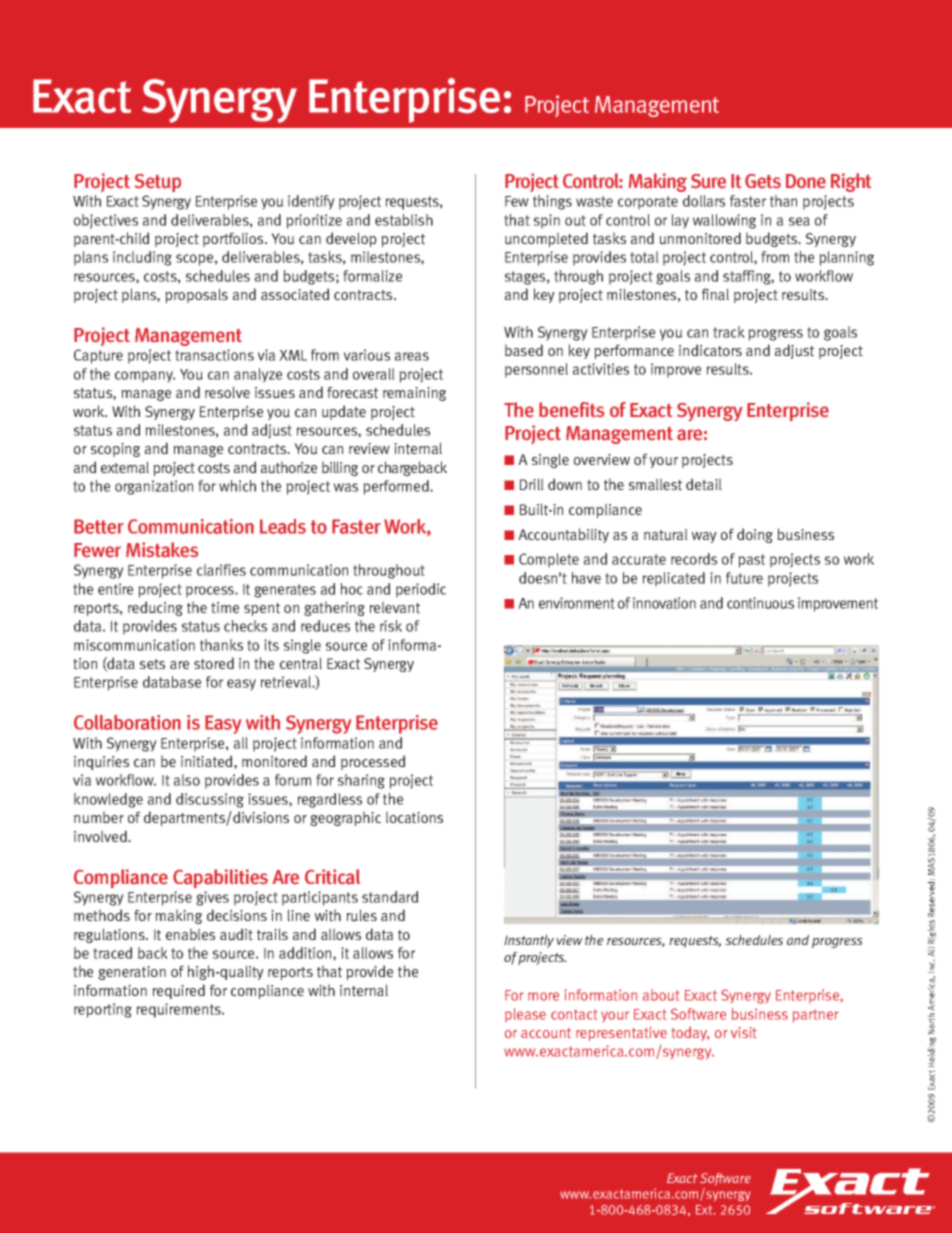  Describe the element at coordinates (760, 603) in the page. I see `continuous` at that location.
